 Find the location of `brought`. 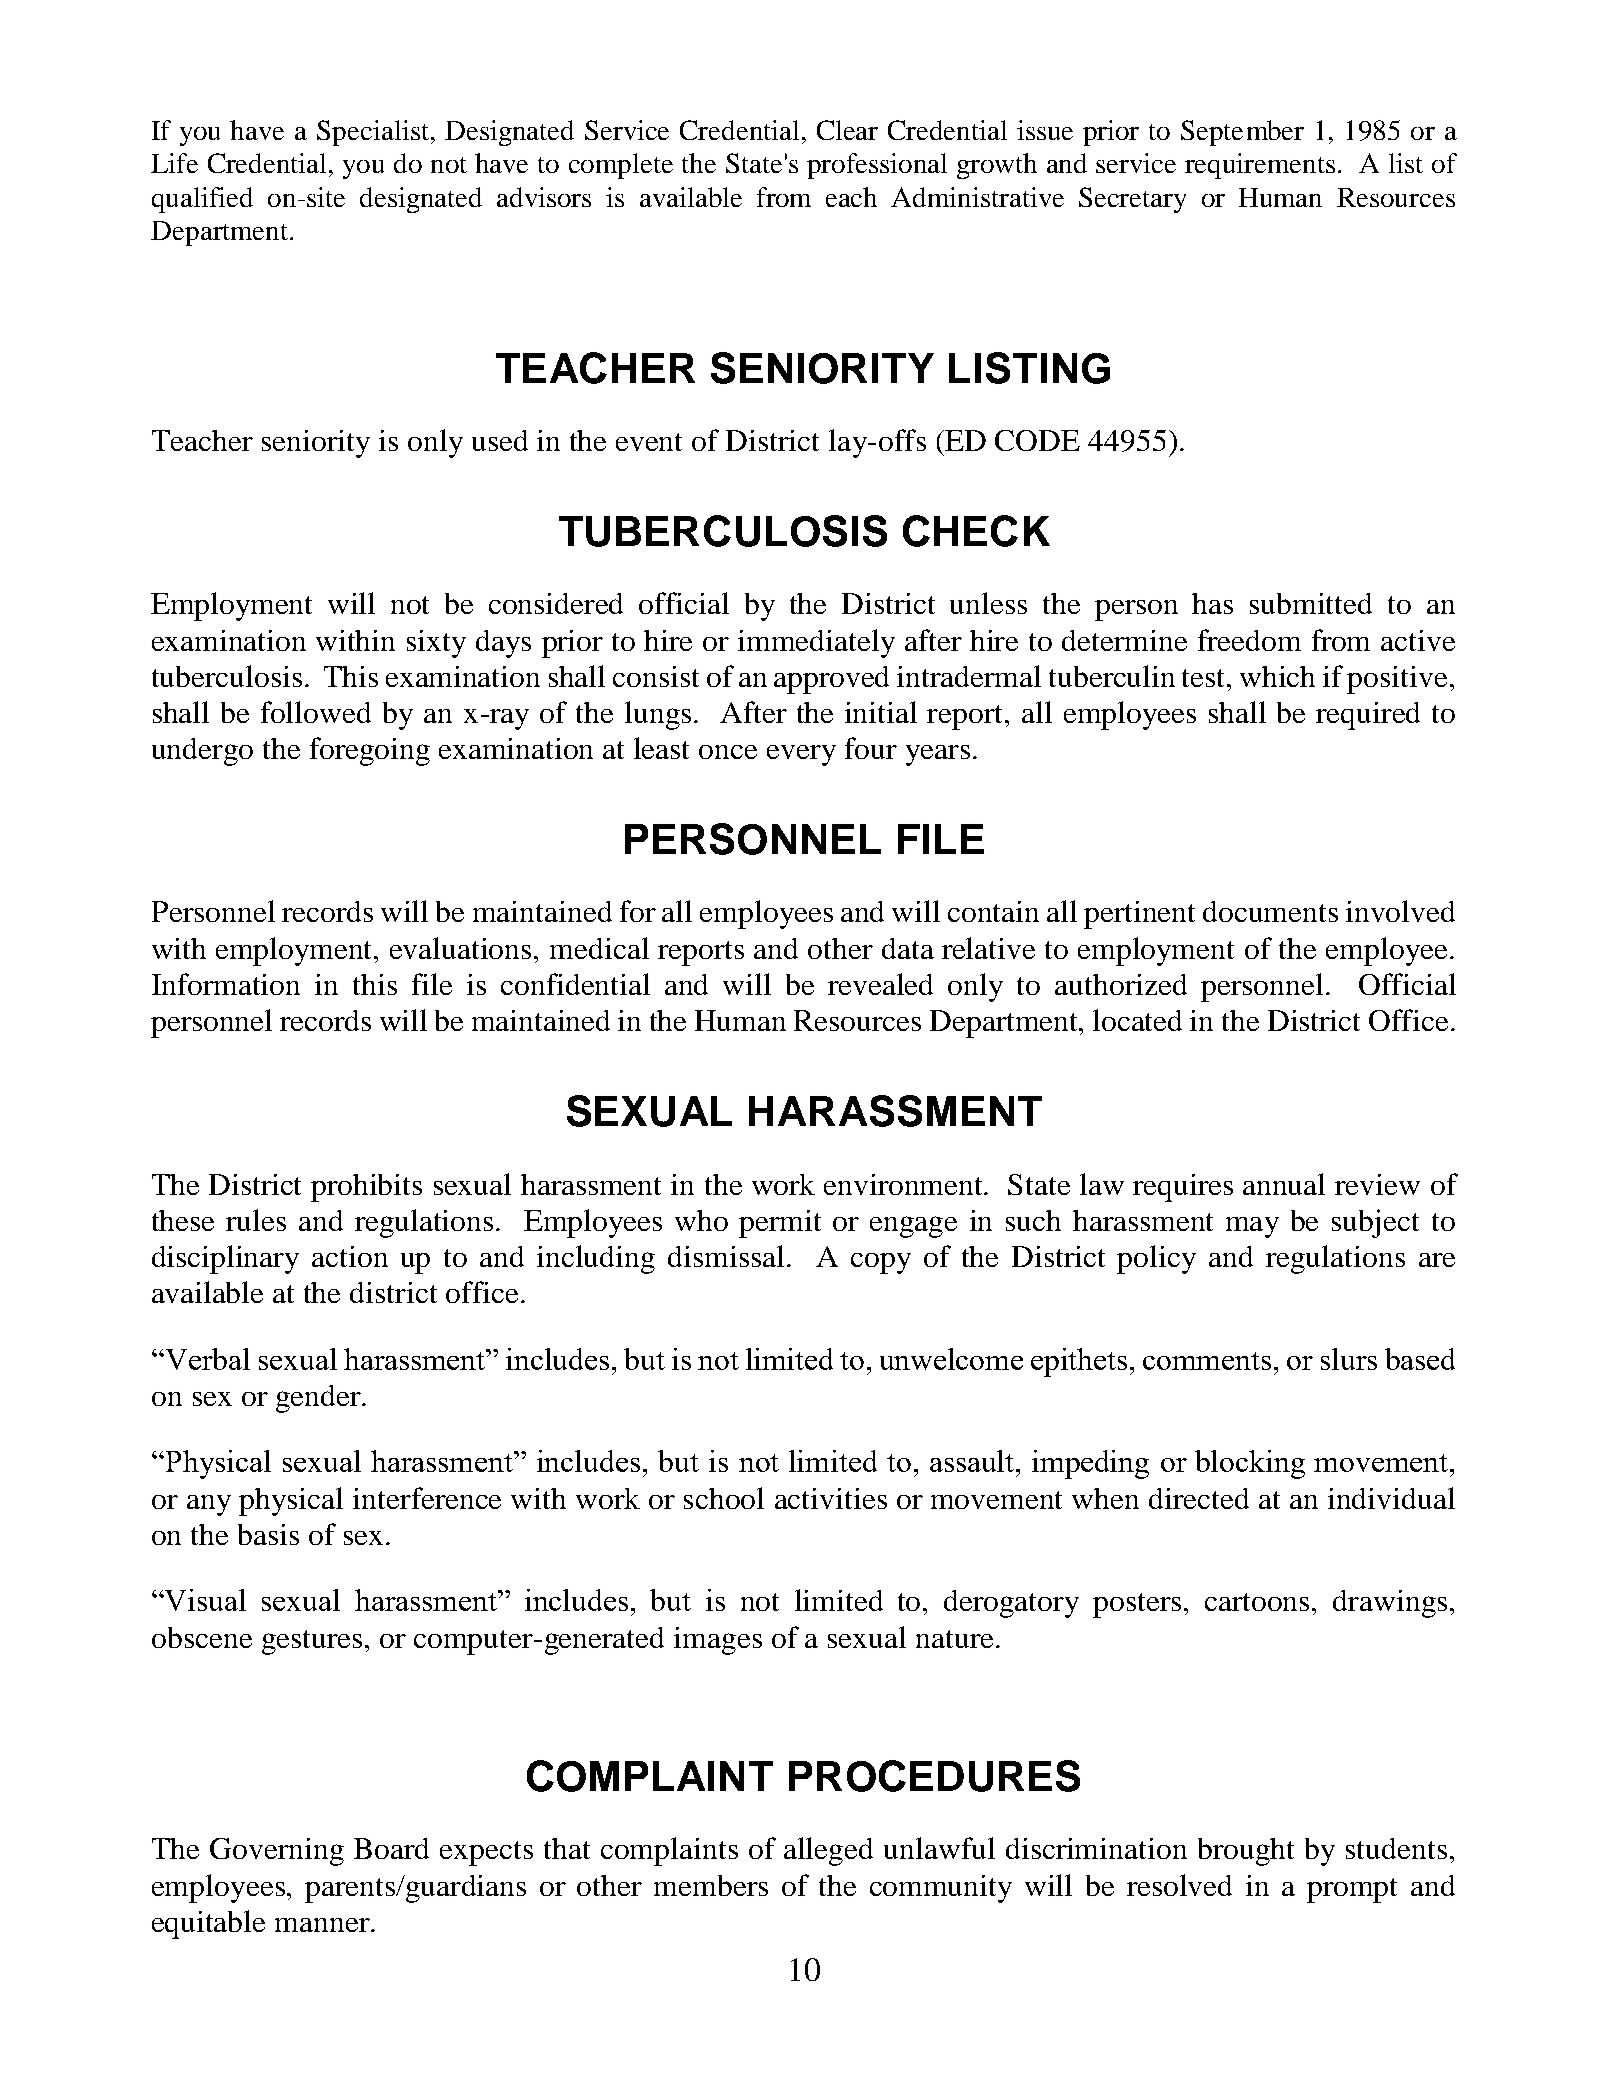

brought is located at coordinates (1246, 1852).
